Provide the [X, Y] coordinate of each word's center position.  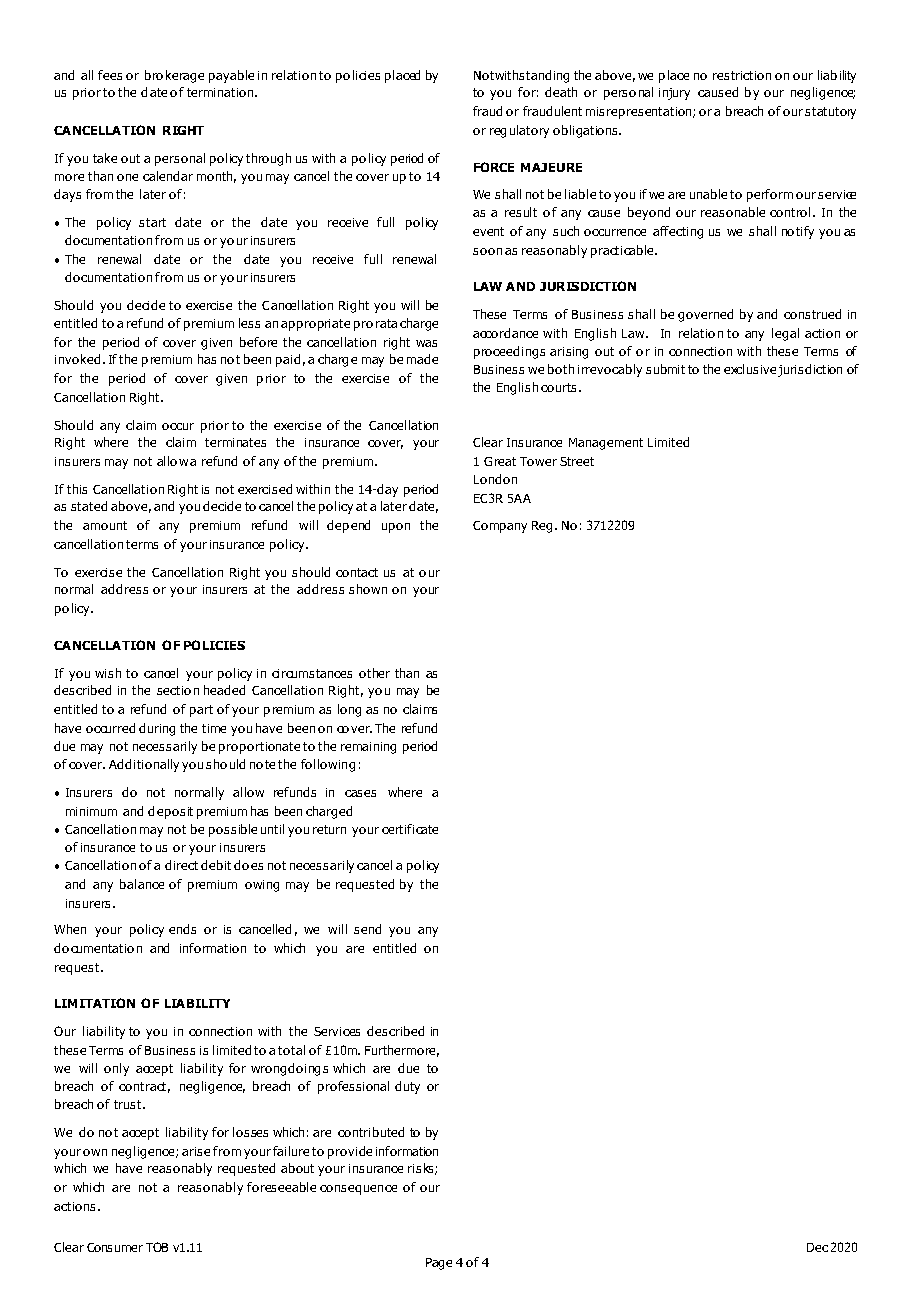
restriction [742, 75]
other [374, 673]
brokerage [174, 76]
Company [500, 527]
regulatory [519, 131]
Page [439, 1264]
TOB [157, 1247]
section [178, 690]
